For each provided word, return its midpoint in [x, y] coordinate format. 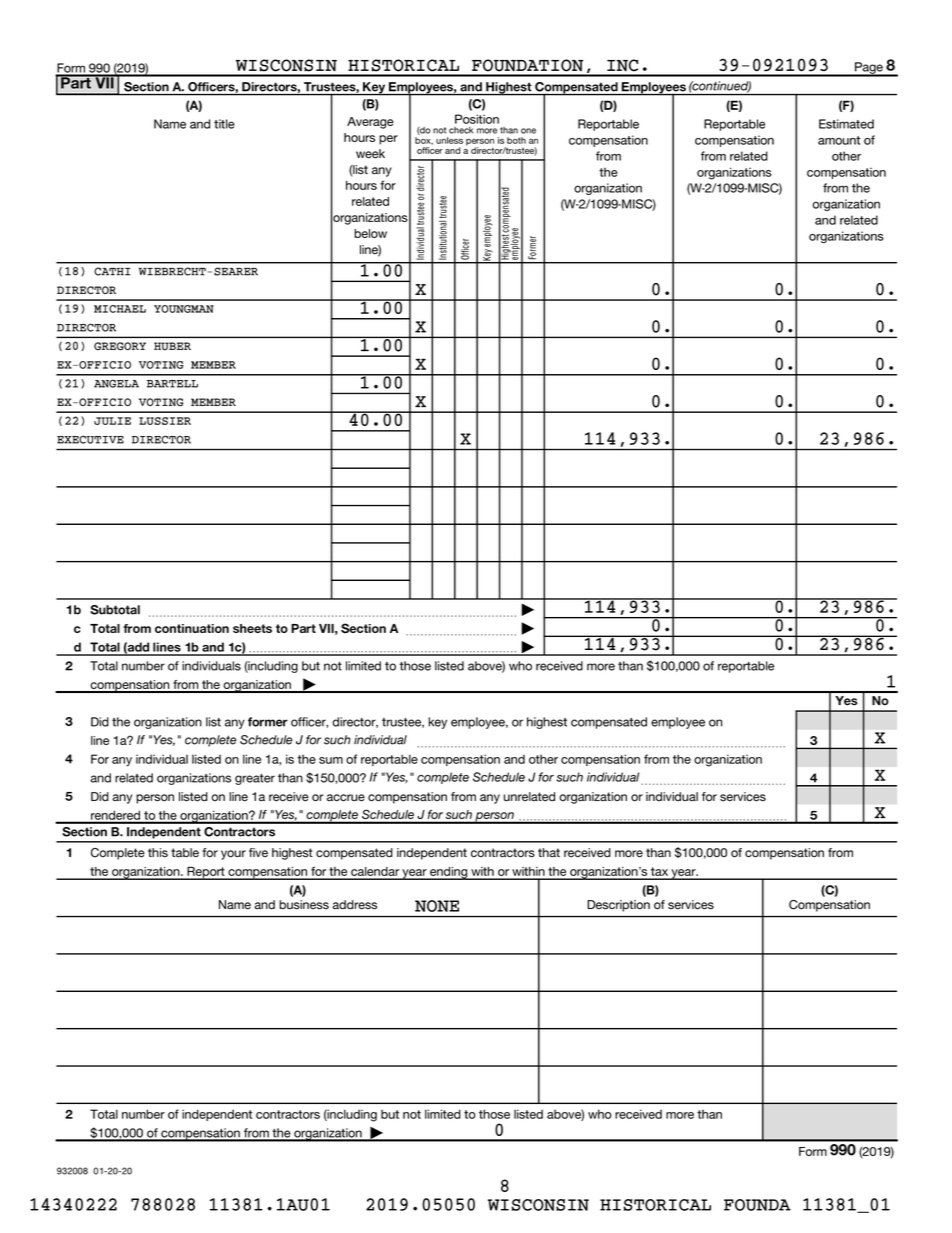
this [158, 853]
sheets [252, 628]
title [224, 124]
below [370, 233]
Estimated [846, 124]
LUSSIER [165, 421]
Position [477, 119]
